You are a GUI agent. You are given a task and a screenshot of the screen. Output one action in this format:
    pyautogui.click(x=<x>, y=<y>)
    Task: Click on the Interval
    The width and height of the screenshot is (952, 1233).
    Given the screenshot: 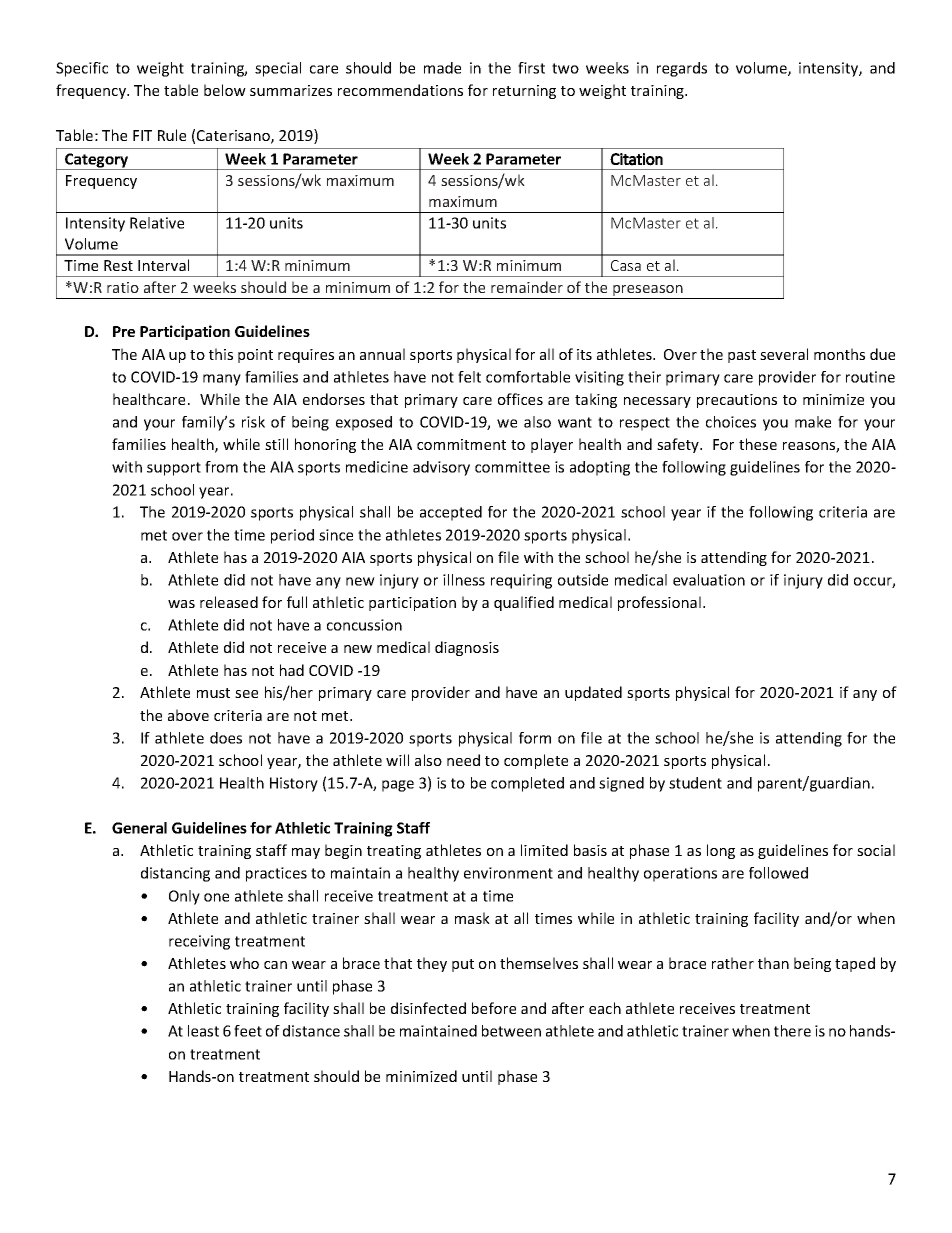 What is the action you would take?
    pyautogui.click(x=163, y=265)
